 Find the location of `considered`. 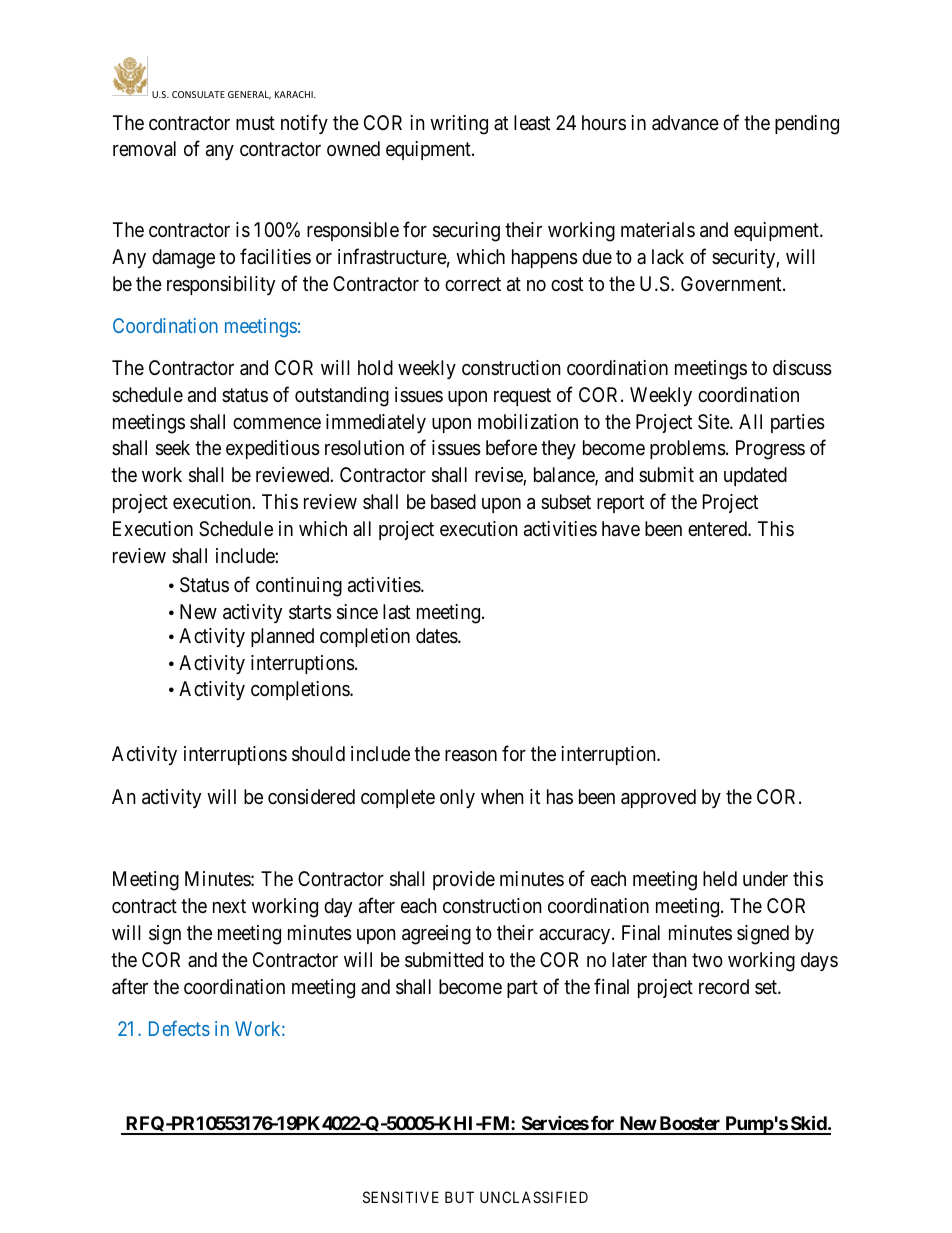

considered is located at coordinates (311, 797).
